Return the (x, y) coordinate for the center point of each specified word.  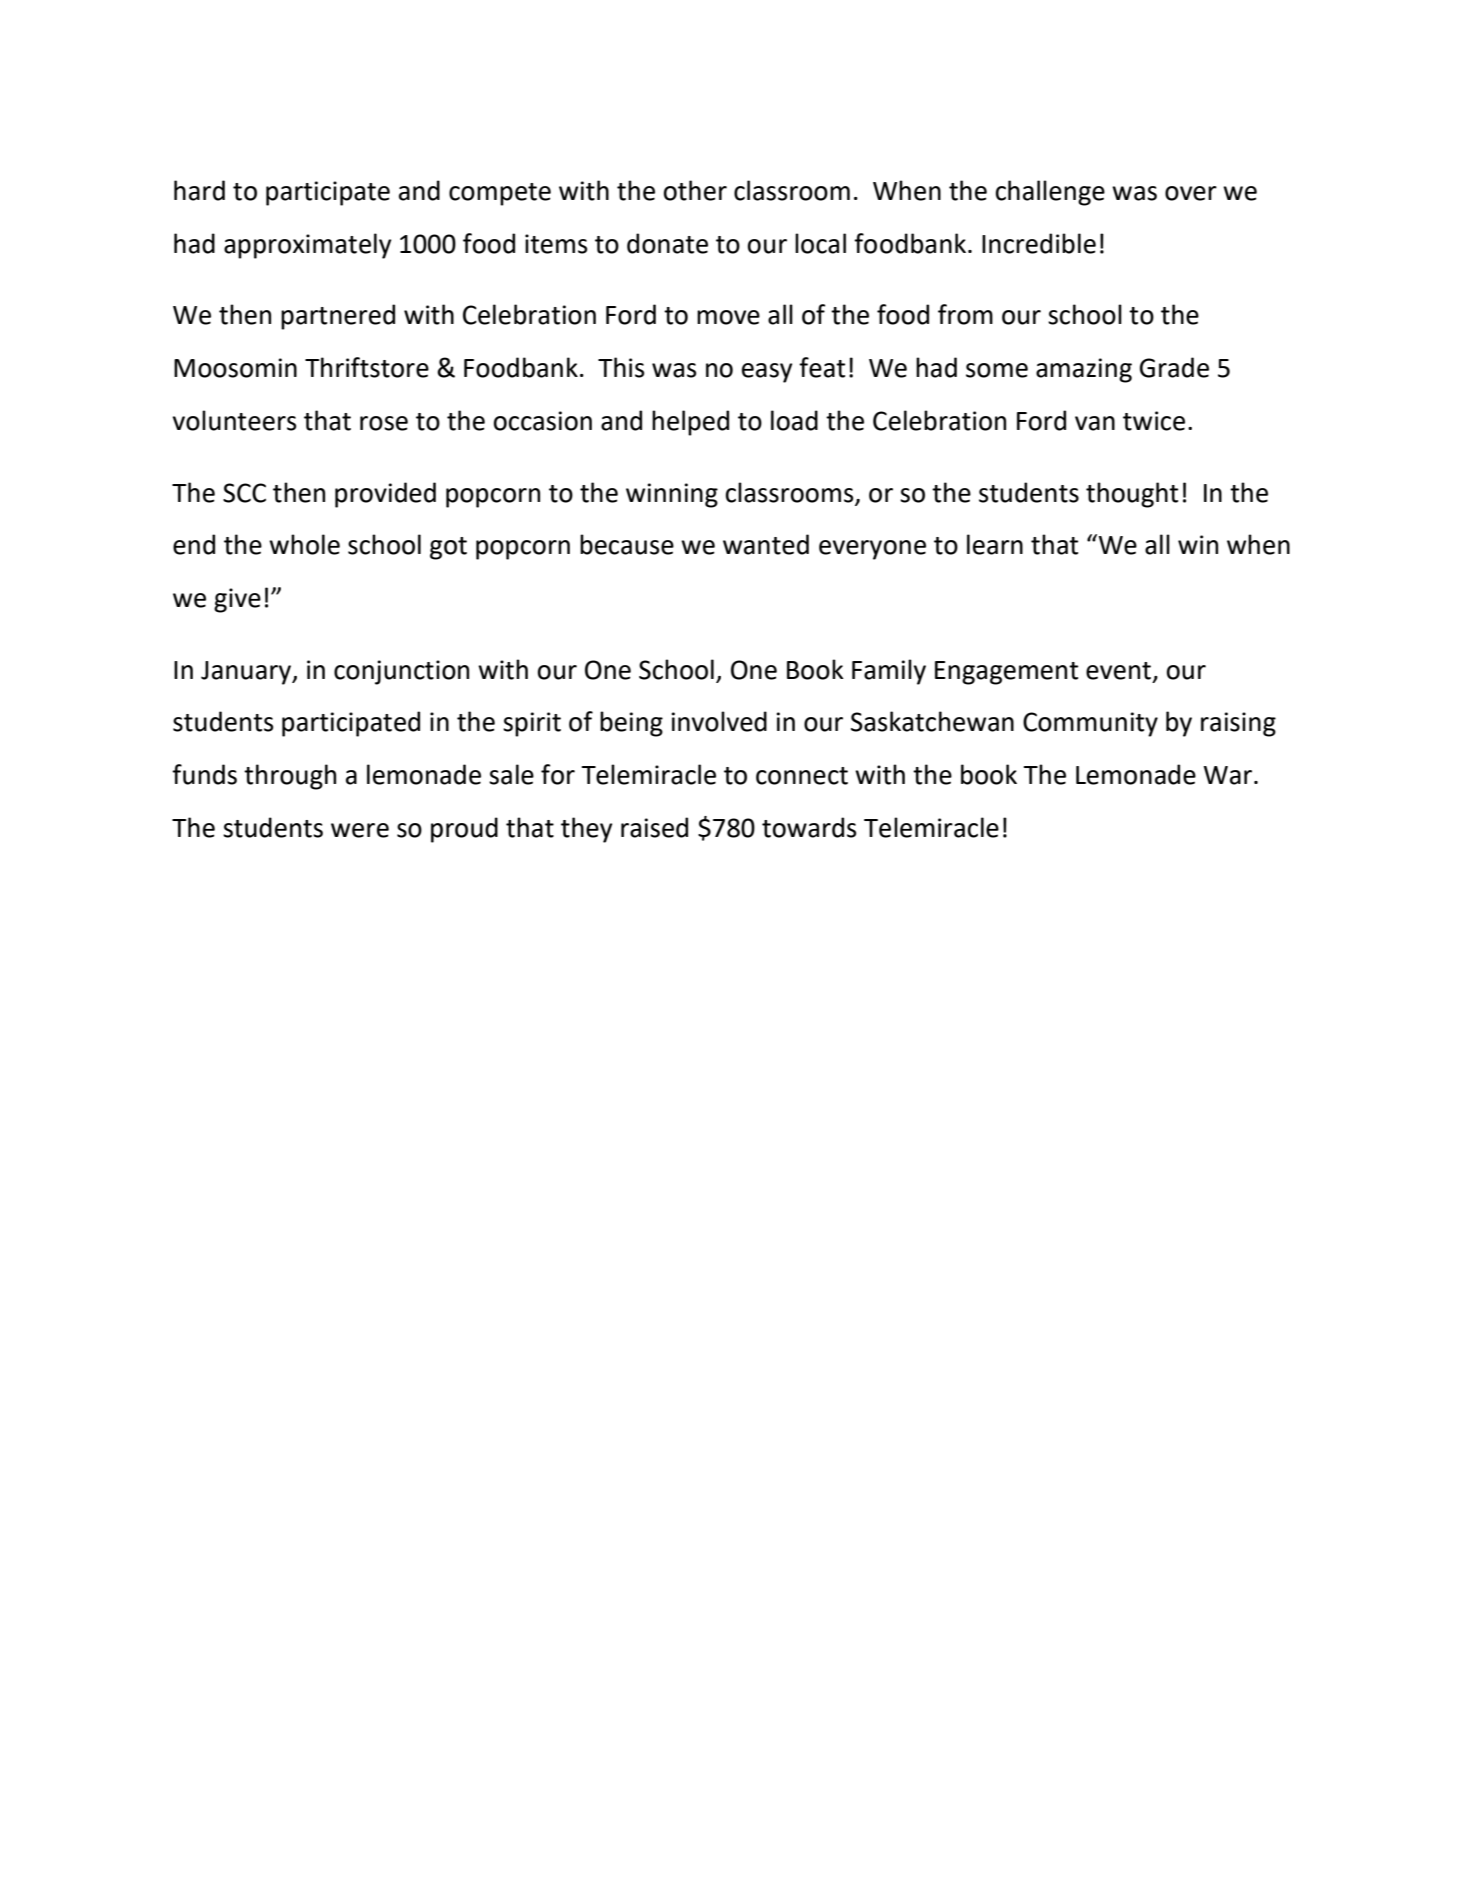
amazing (1084, 370)
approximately (307, 246)
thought (1132, 495)
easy (767, 373)
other (695, 190)
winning (672, 495)
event (1118, 671)
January (247, 673)
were (360, 830)
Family (889, 672)
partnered (338, 317)
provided (385, 495)
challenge (1050, 193)
